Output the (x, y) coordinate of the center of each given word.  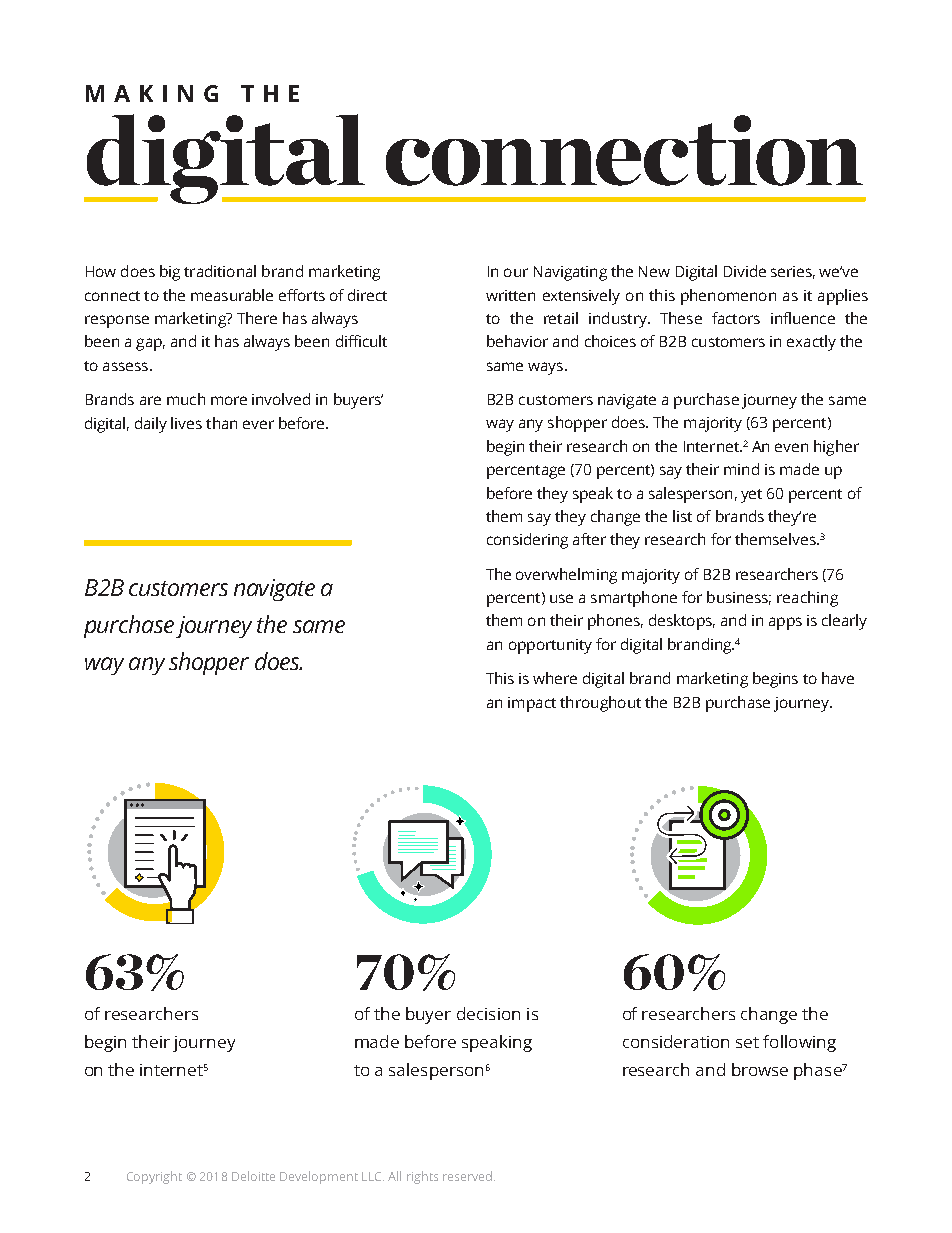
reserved (467, 1176)
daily (151, 425)
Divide (745, 271)
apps (785, 623)
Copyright (154, 1177)
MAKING (152, 93)
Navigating (570, 273)
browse (760, 1069)
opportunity (550, 646)
